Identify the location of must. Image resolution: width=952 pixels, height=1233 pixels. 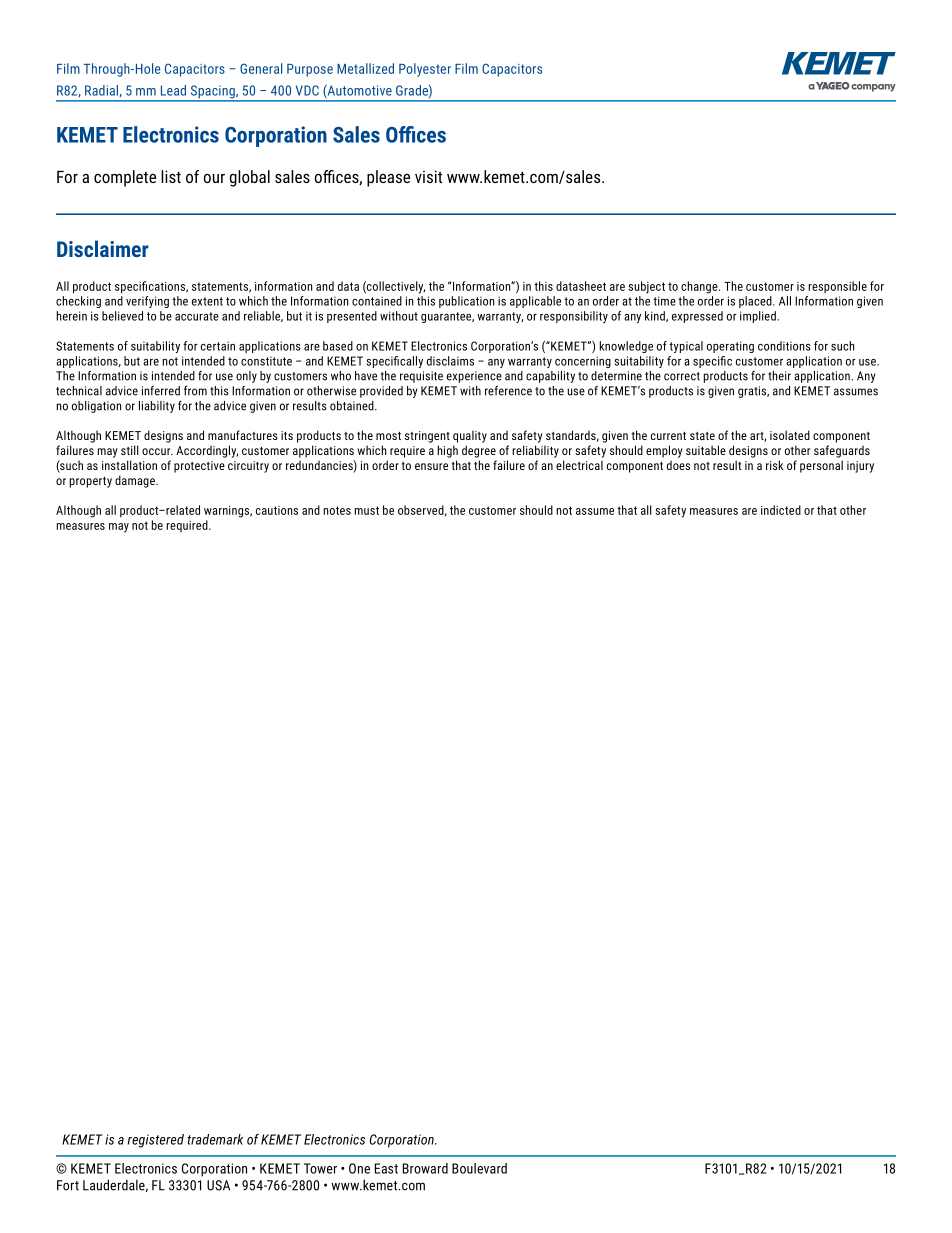
(367, 510).
